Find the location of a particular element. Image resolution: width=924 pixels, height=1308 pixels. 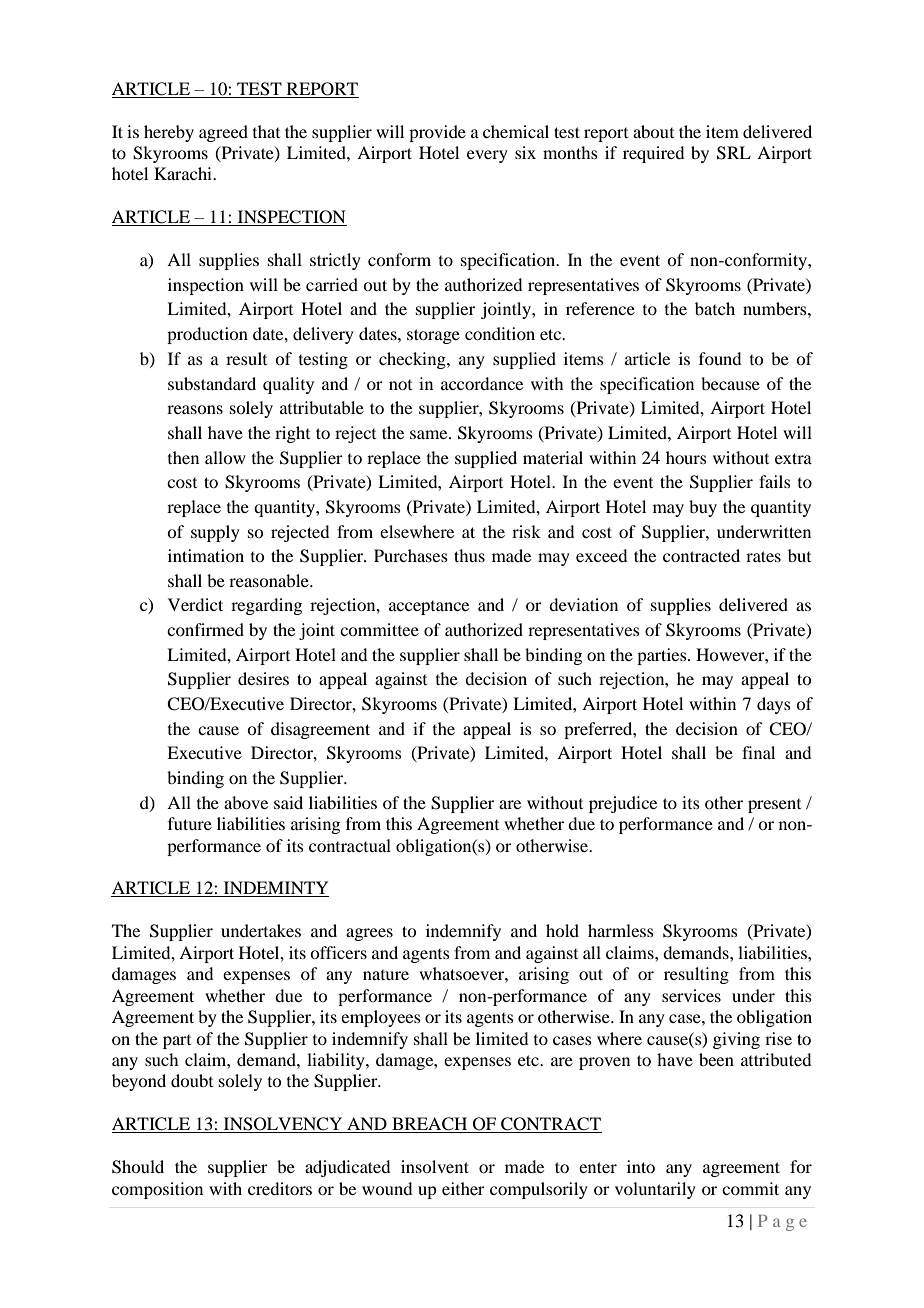

days is located at coordinates (774, 705).
